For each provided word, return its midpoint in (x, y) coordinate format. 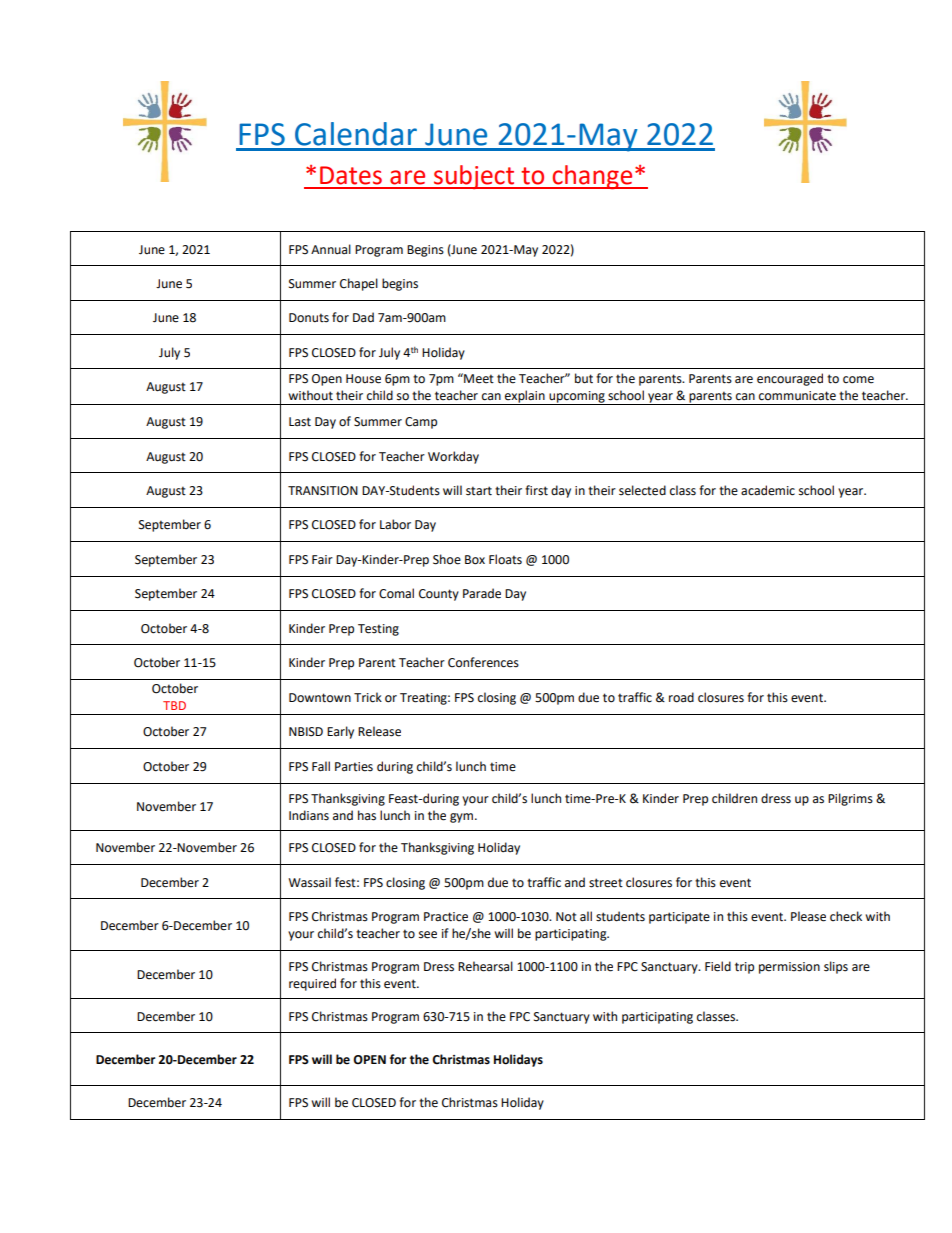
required (312, 984)
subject (474, 177)
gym (463, 818)
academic (768, 490)
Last (300, 422)
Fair (322, 560)
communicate (797, 396)
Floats (505, 559)
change (593, 177)
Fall (321, 766)
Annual (331, 249)
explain (525, 397)
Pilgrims (850, 799)
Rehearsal (485, 966)
